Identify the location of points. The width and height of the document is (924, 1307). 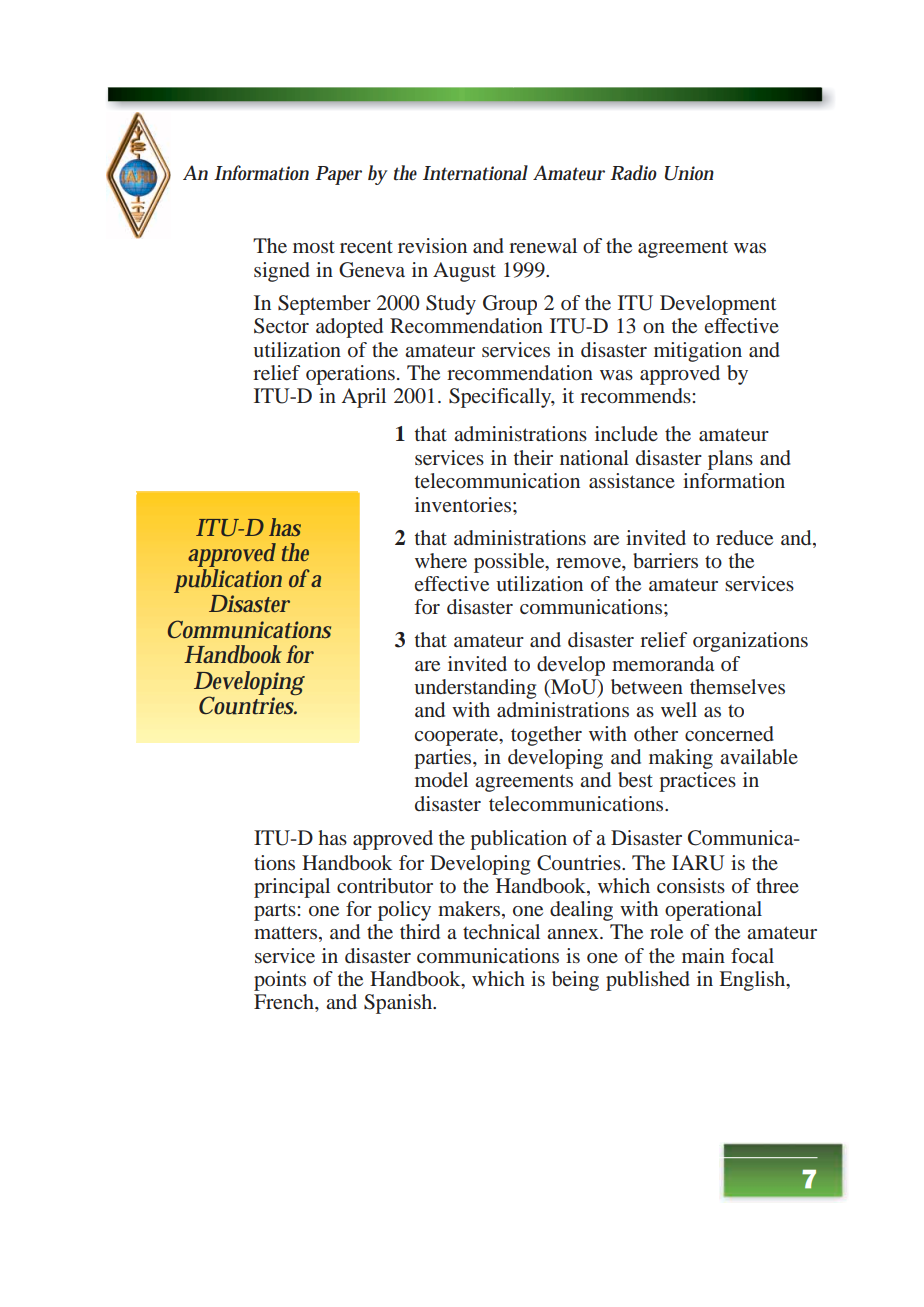
(280, 981).
